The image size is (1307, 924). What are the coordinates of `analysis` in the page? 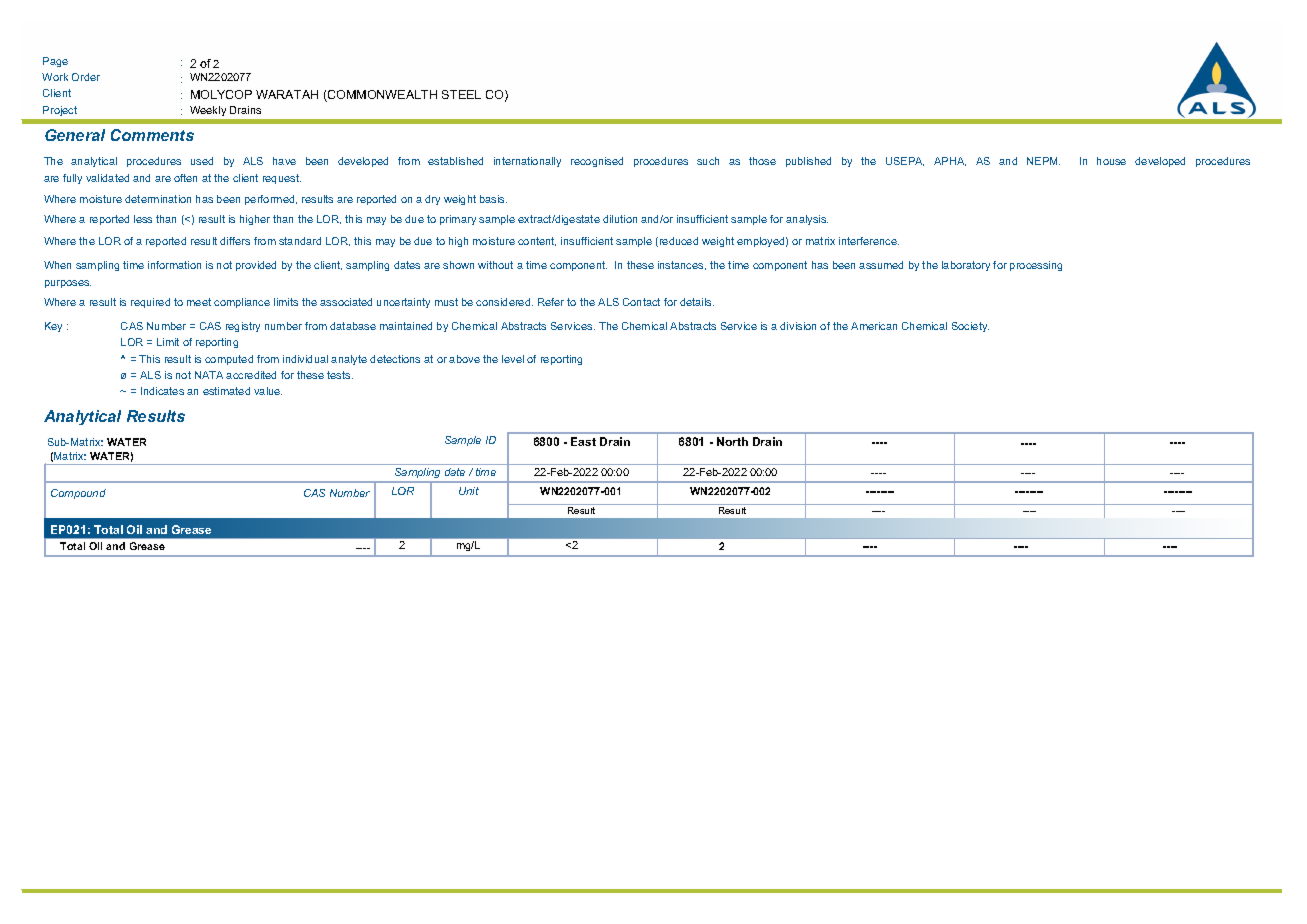 It's located at (807, 220).
